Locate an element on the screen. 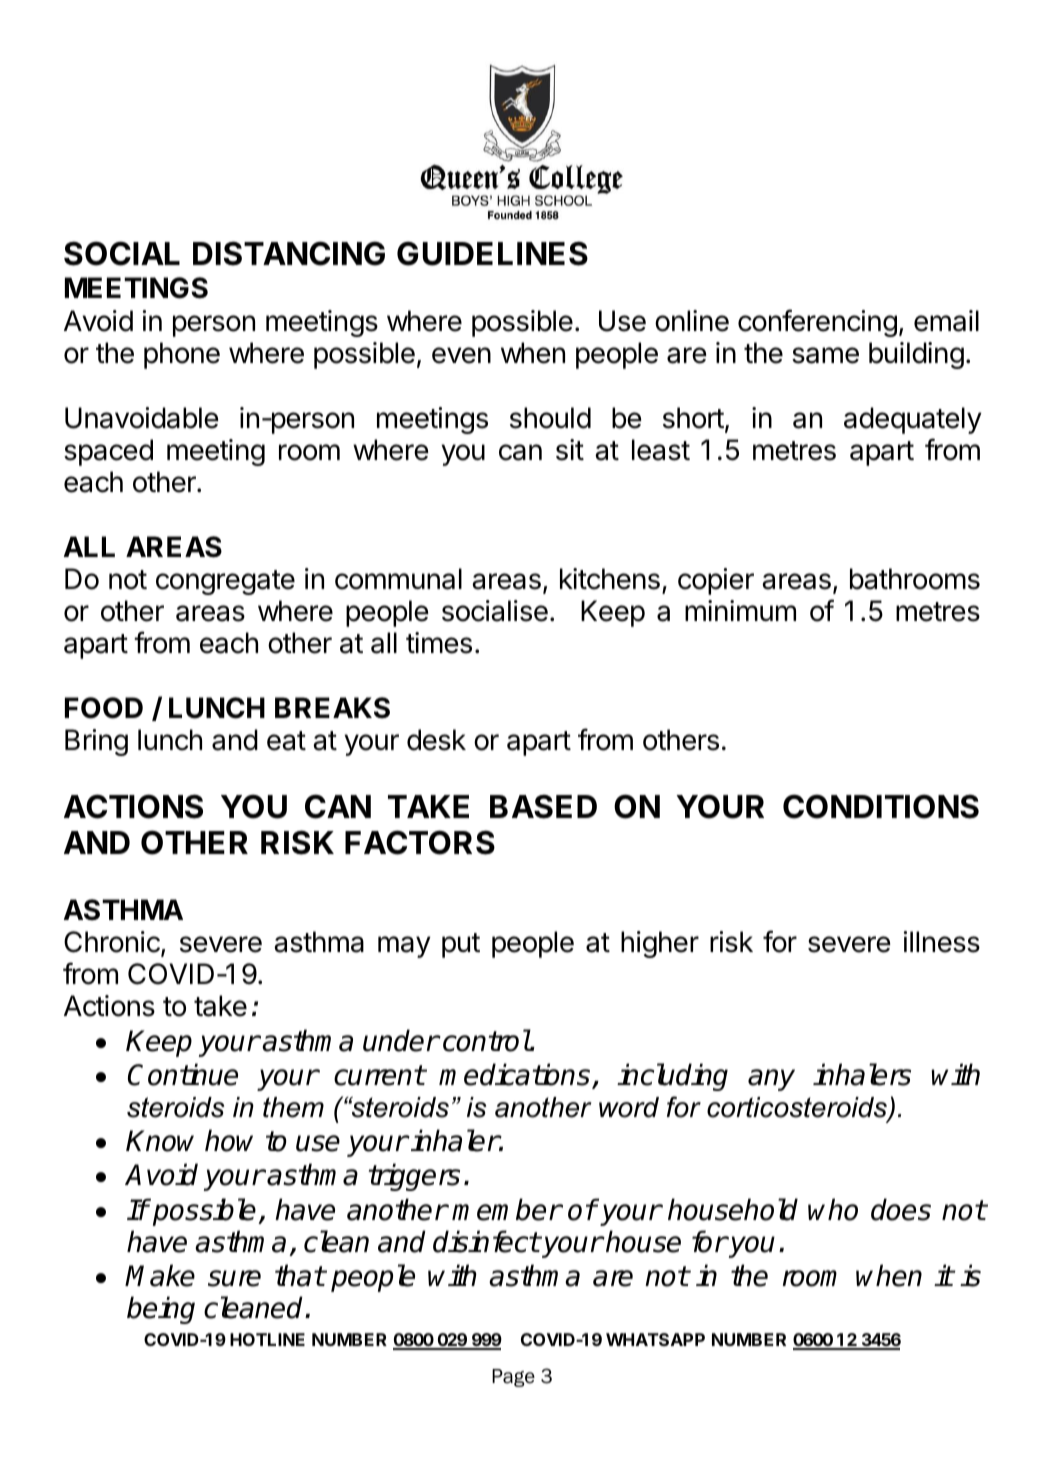 Image resolution: width=1044 pixels, height=1476 pixels. medications is located at coordinates (516, 1075).
